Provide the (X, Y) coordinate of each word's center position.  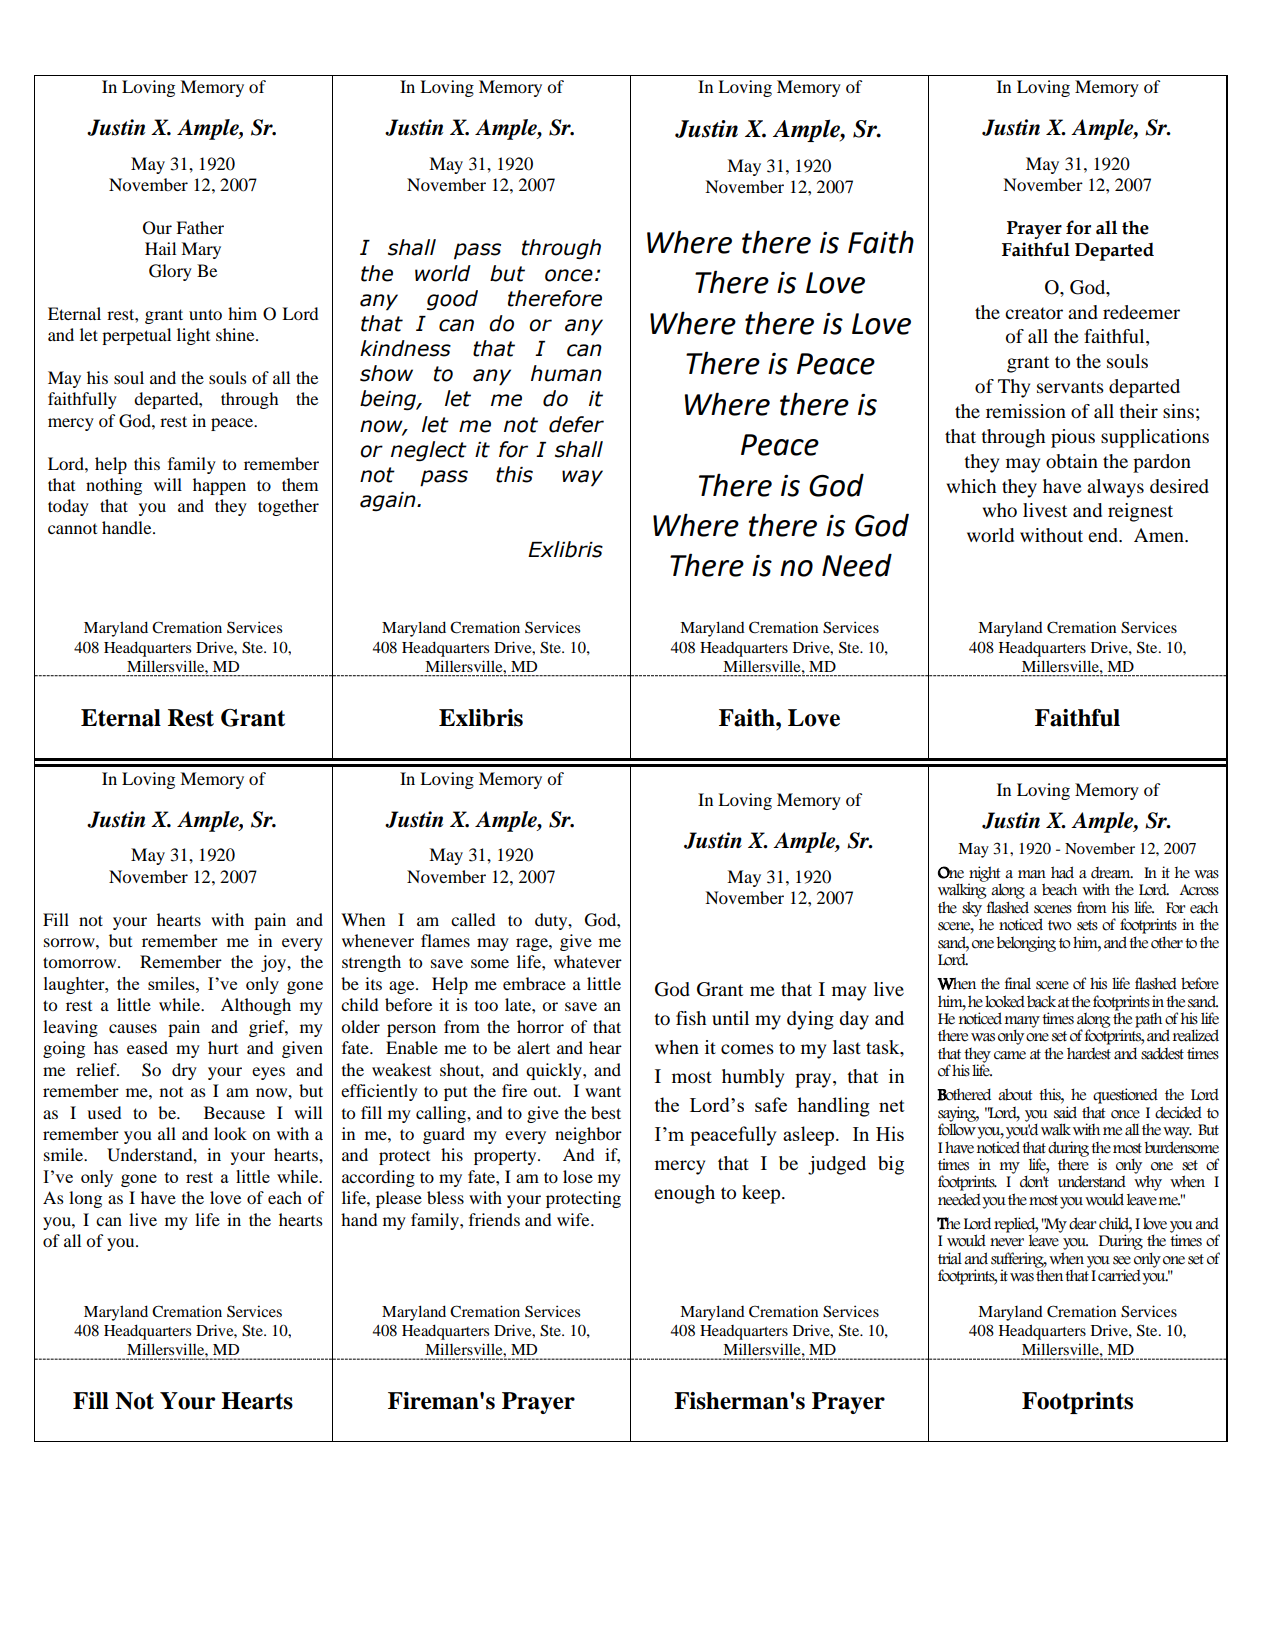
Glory (170, 272)
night (984, 875)
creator (1034, 313)
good (452, 300)
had (1062, 872)
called (473, 919)
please (399, 1199)
